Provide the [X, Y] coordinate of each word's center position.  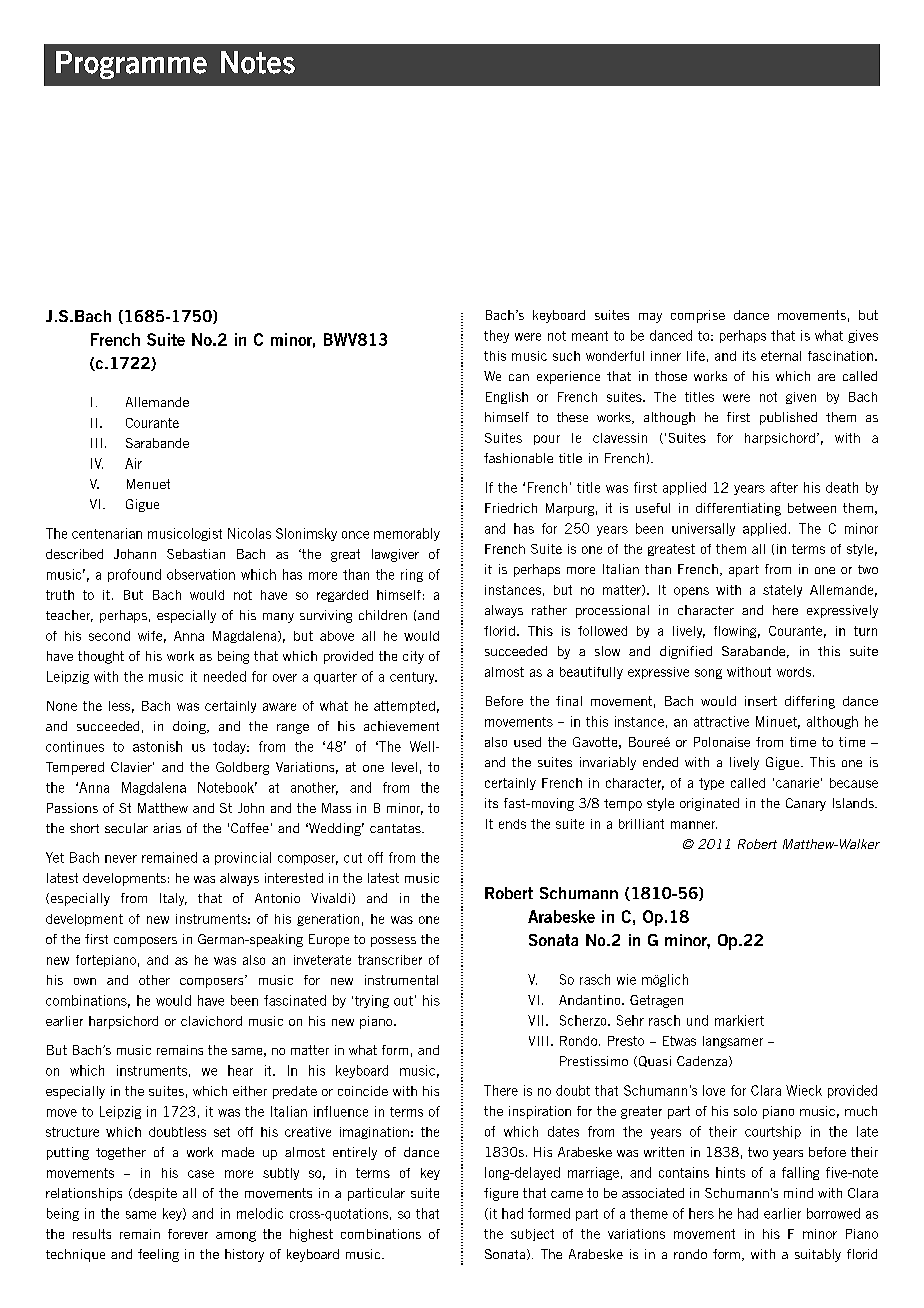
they [496, 336]
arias [167, 828]
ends [512, 824]
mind [798, 1193]
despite [154, 1194]
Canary [806, 804]
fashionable [518, 458]
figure [501, 1194]
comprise [698, 316]
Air [133, 463]
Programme [131, 65]
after [784, 487]
